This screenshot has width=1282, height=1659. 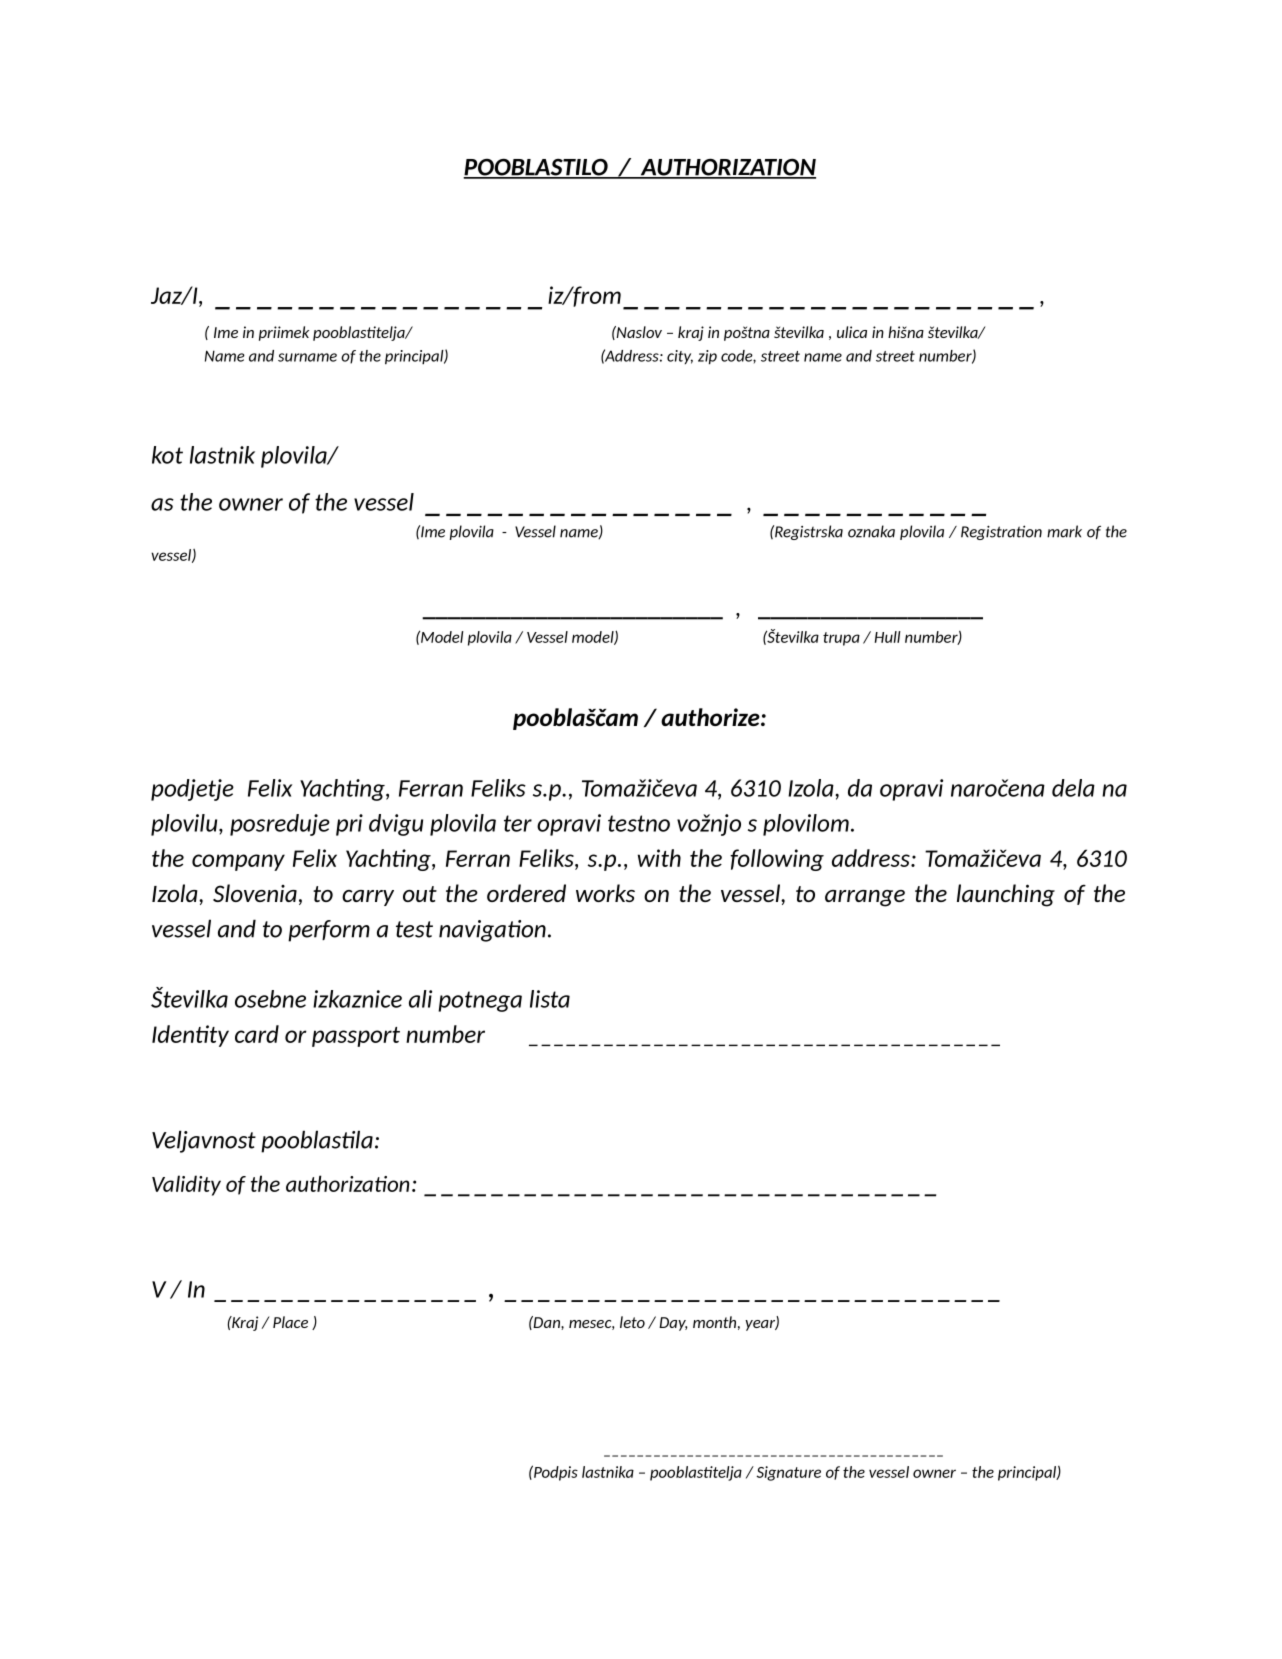 I want to click on kot, so click(x=167, y=455).
